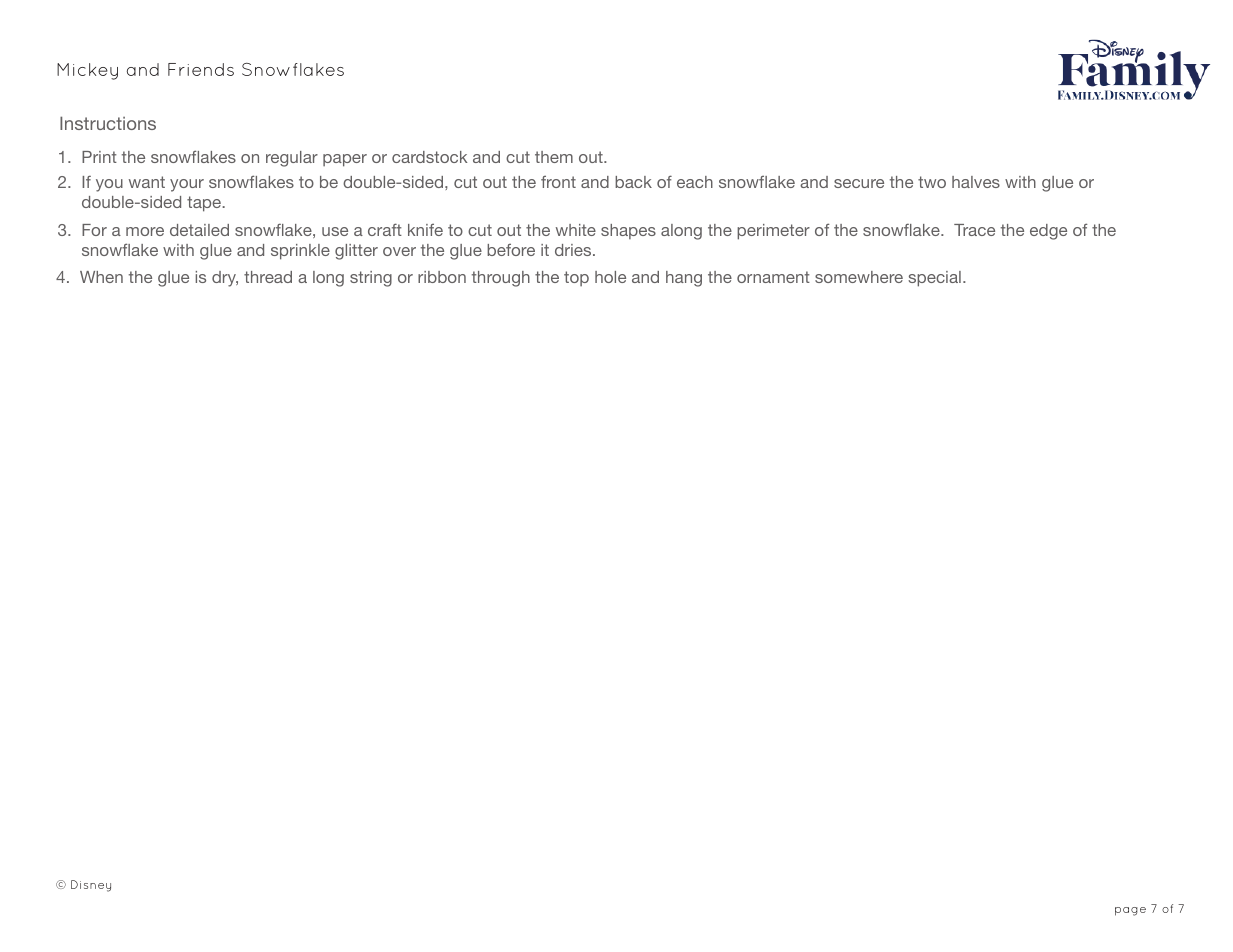 Image resolution: width=1233 pixels, height=952 pixels. What do you see at coordinates (976, 182) in the screenshot?
I see `halves` at bounding box center [976, 182].
